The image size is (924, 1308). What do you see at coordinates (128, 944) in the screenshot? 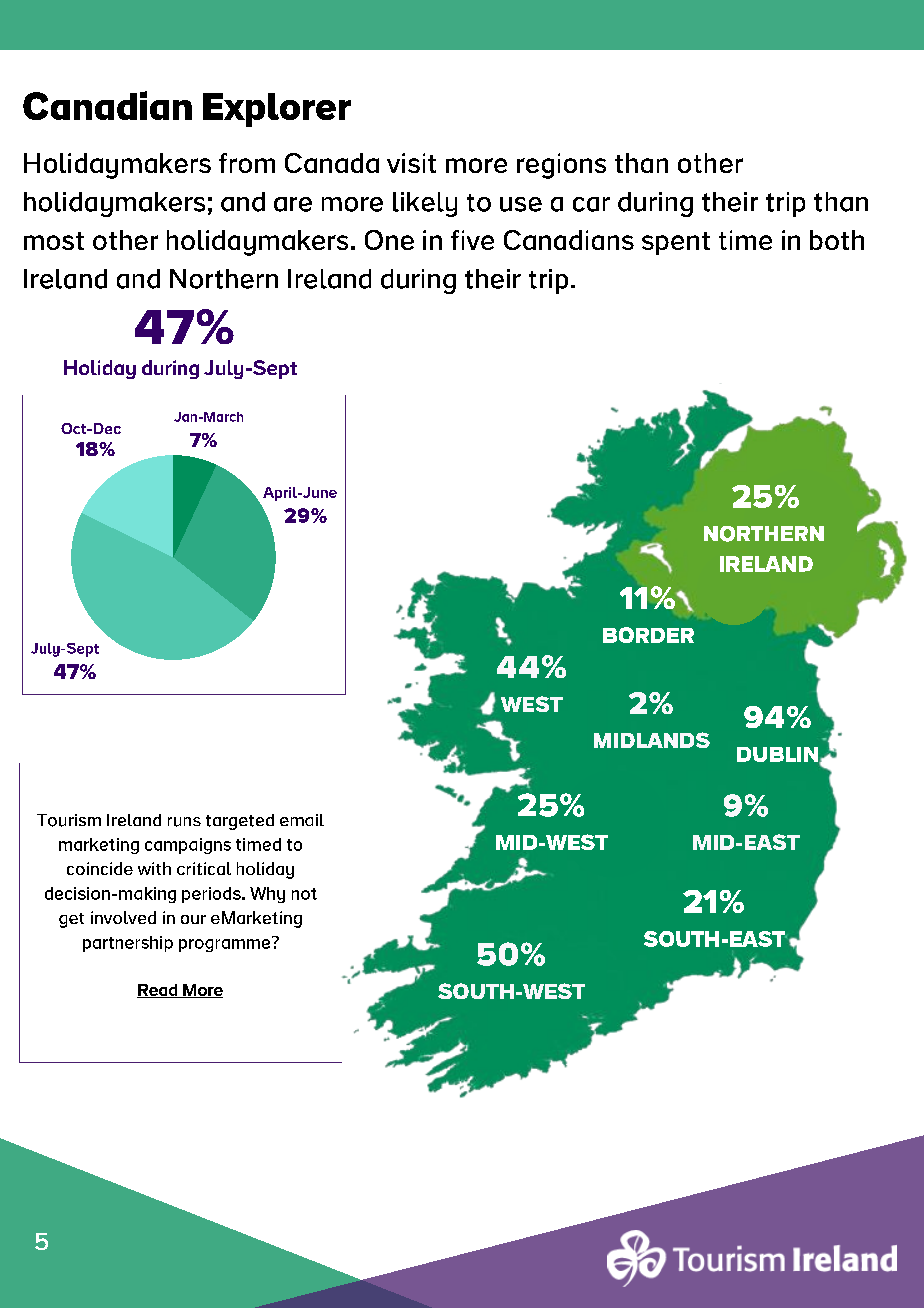
I see `partnership` at bounding box center [128, 944].
